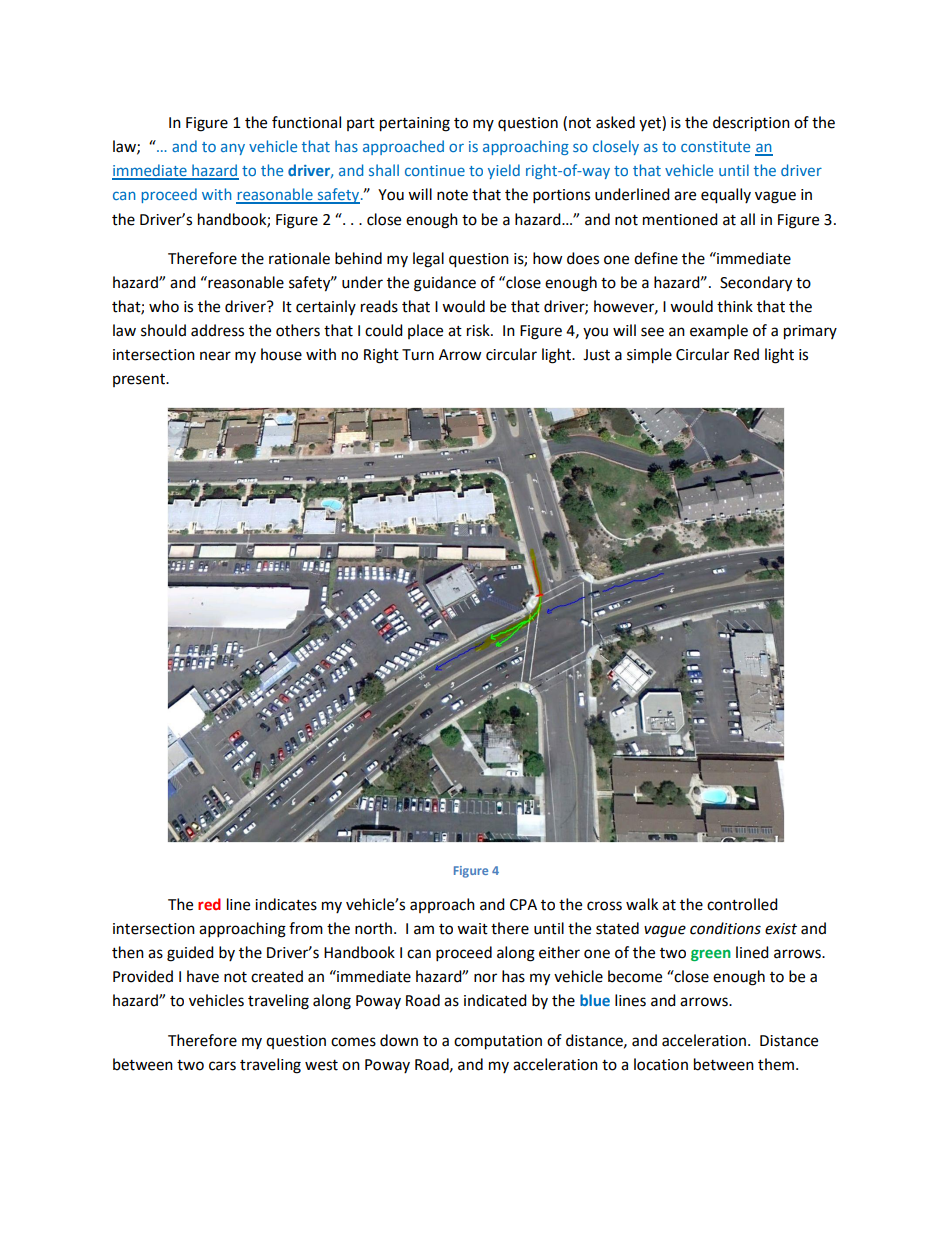 Image resolution: width=952 pixels, height=1233 pixels. I want to click on present, so click(140, 380).
